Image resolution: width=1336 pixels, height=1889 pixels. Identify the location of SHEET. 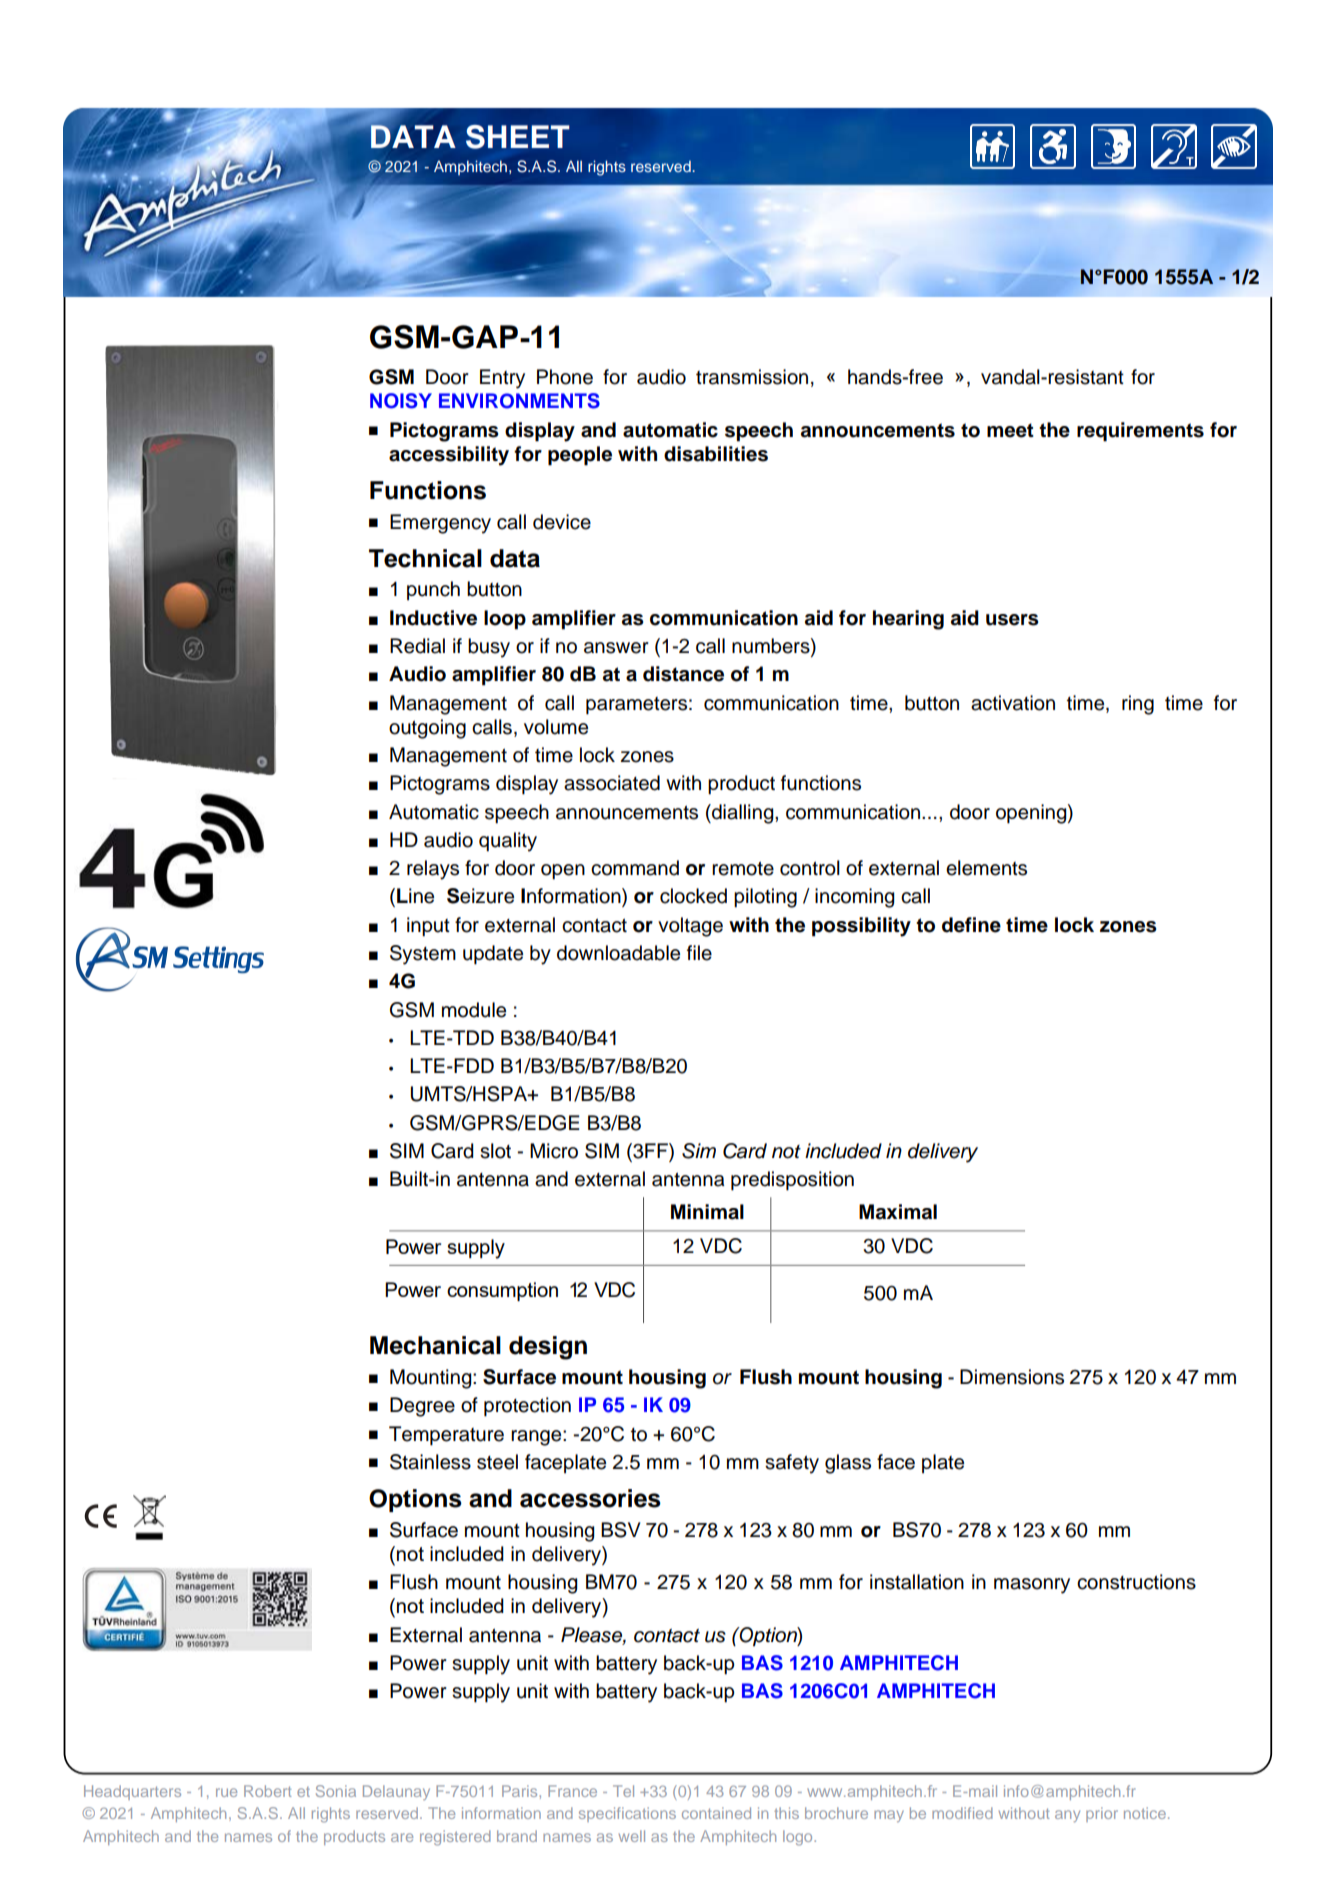
(518, 137).
